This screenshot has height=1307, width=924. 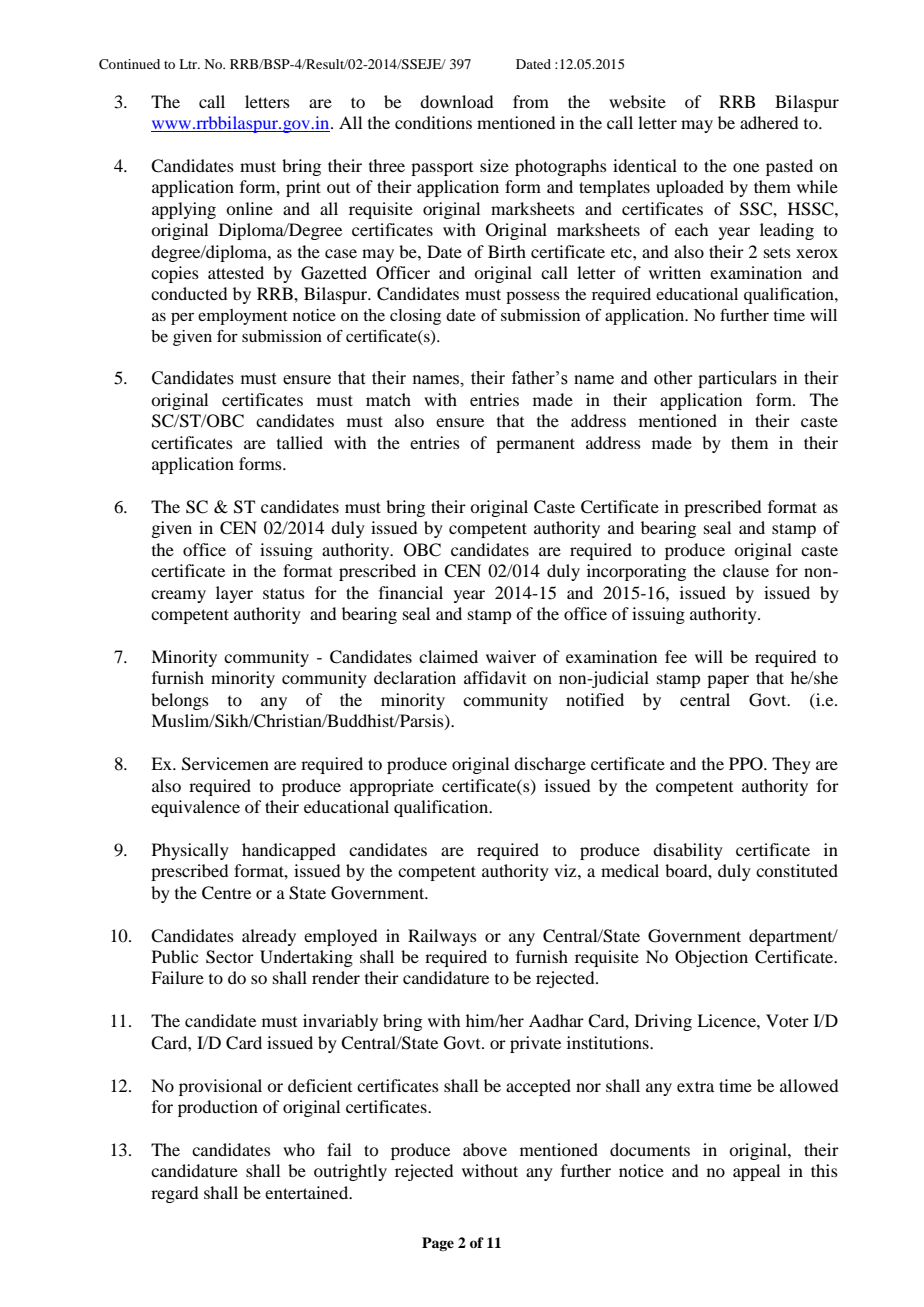 I want to click on belongs, so click(x=180, y=701).
